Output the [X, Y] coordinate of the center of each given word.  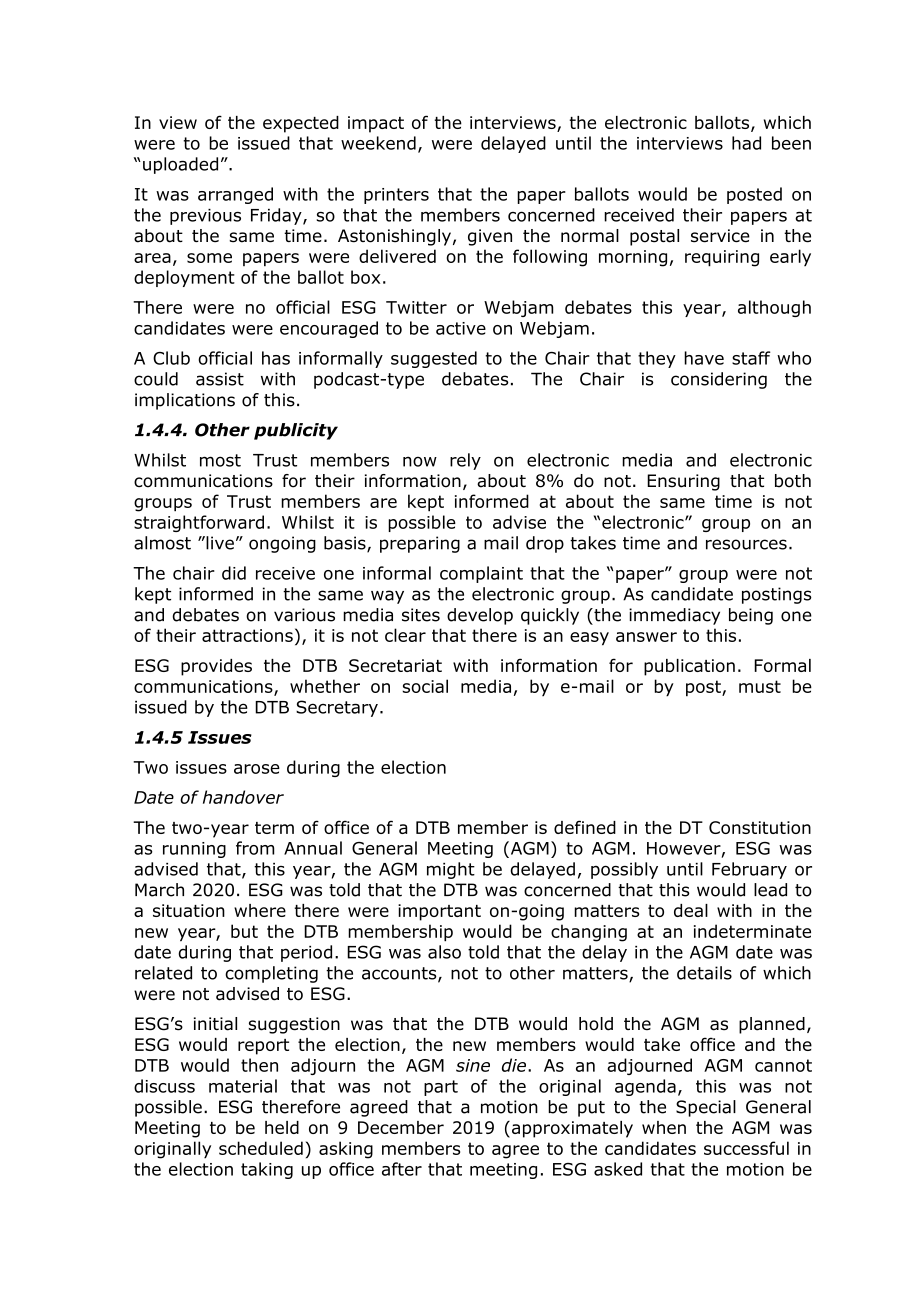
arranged [235, 195]
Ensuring [683, 482]
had [746, 143]
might [451, 870]
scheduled [261, 1148]
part [441, 1088]
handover [243, 797]
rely [465, 461]
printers [396, 196]
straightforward [199, 523]
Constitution [760, 827]
